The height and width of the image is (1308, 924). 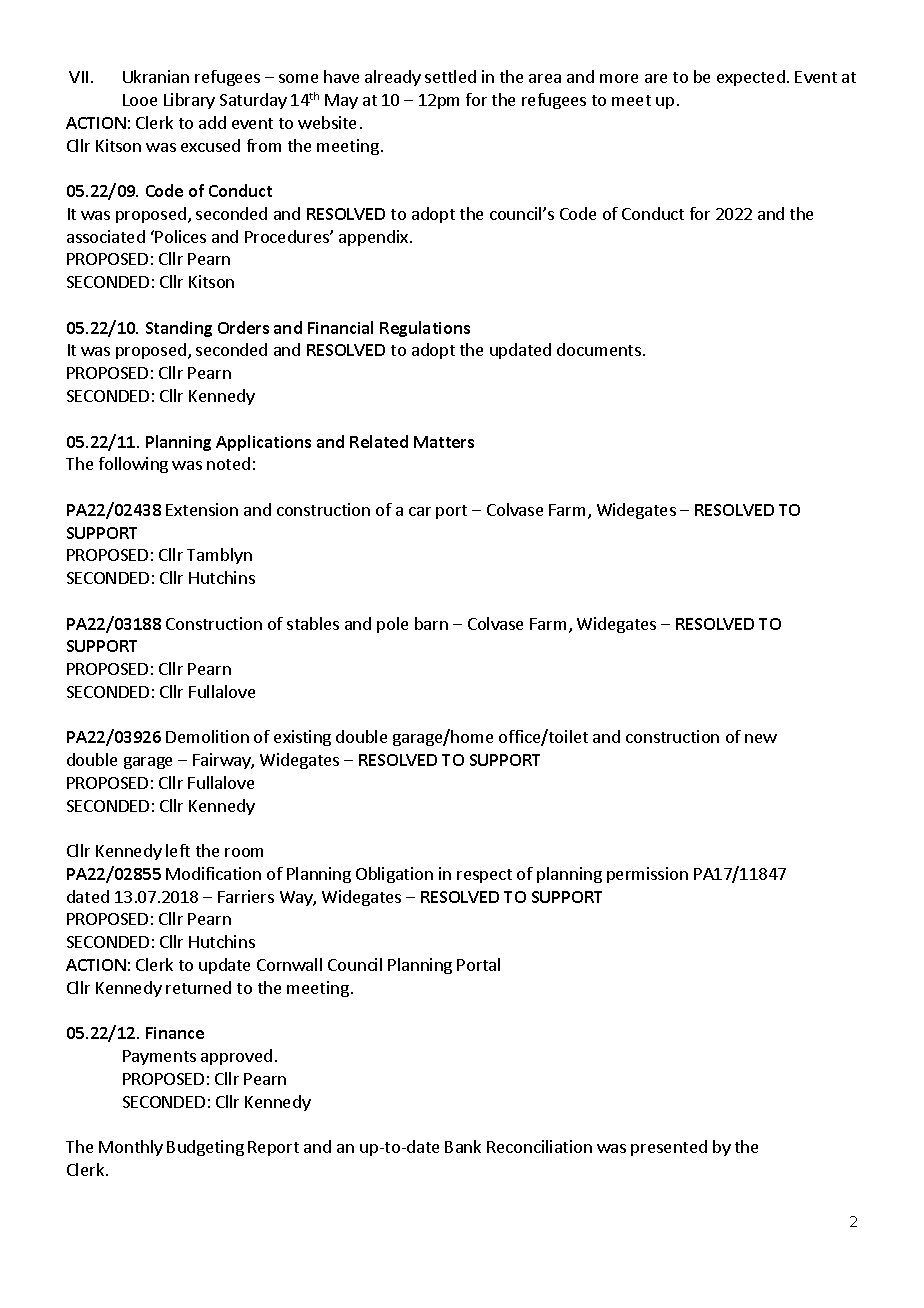 What do you see at coordinates (394, 875) in the image?
I see `Obligation` at bounding box center [394, 875].
